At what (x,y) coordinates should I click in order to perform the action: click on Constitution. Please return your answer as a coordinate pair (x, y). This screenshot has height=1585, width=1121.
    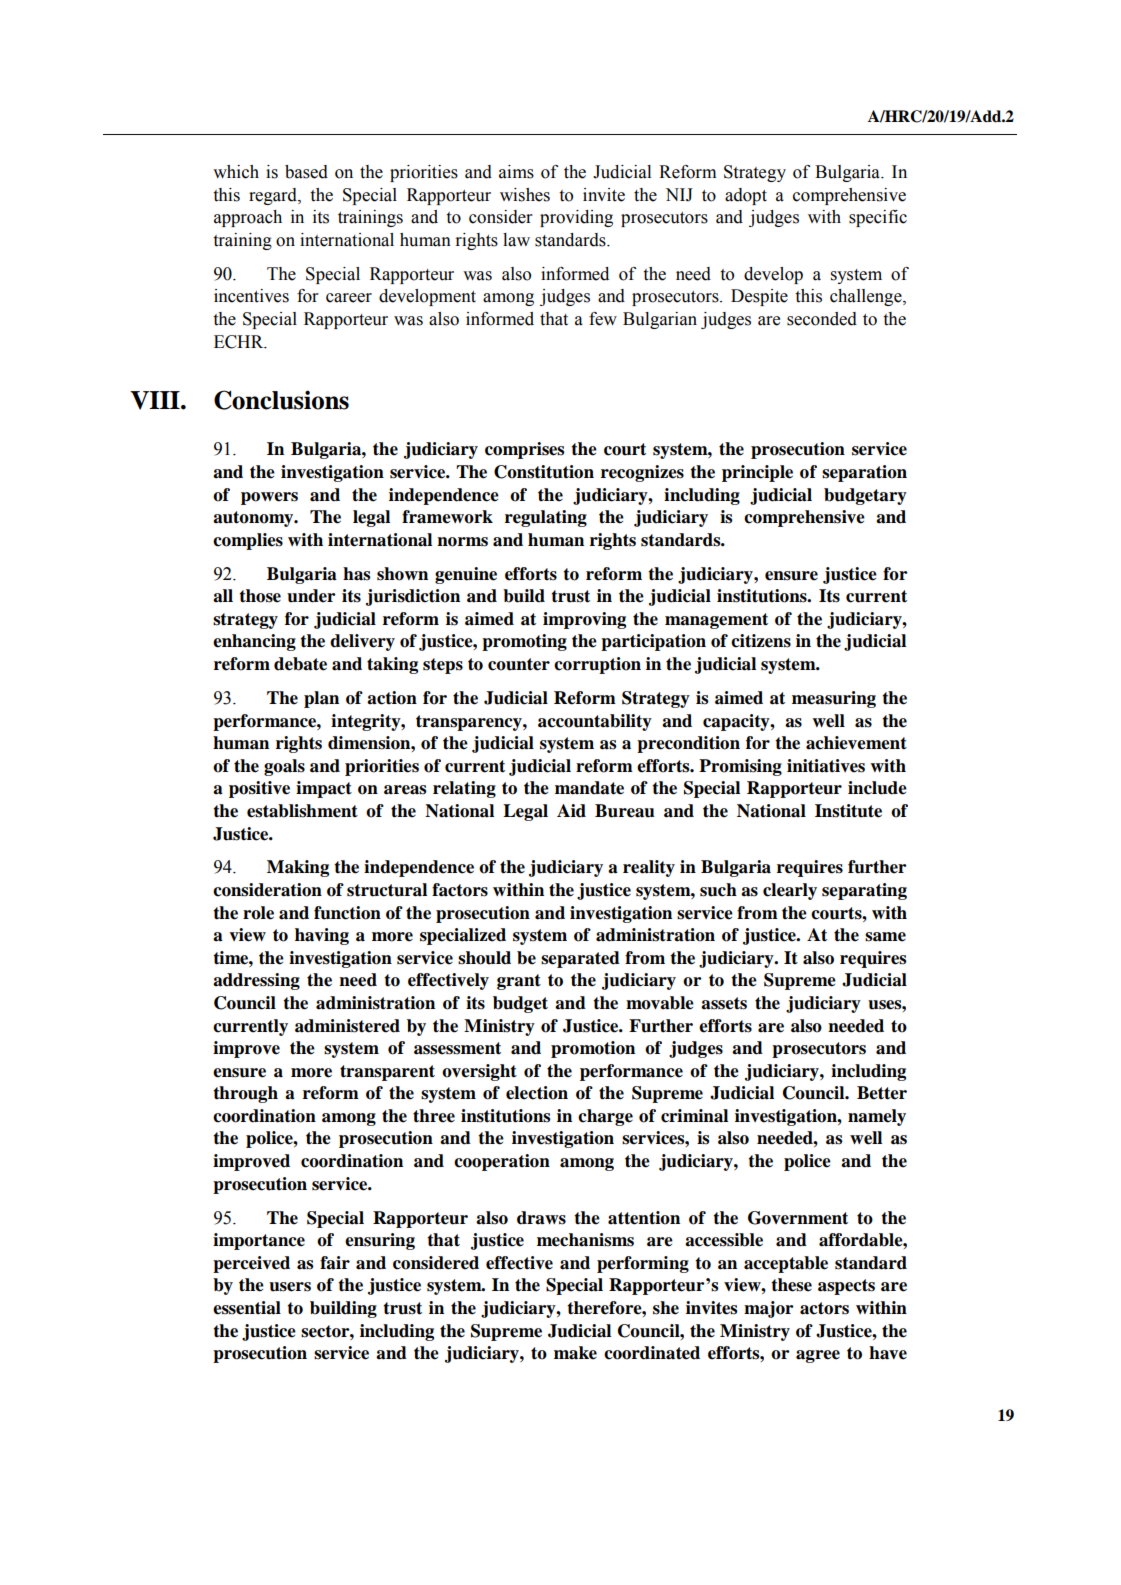
    Looking at the image, I should click on (544, 472).
